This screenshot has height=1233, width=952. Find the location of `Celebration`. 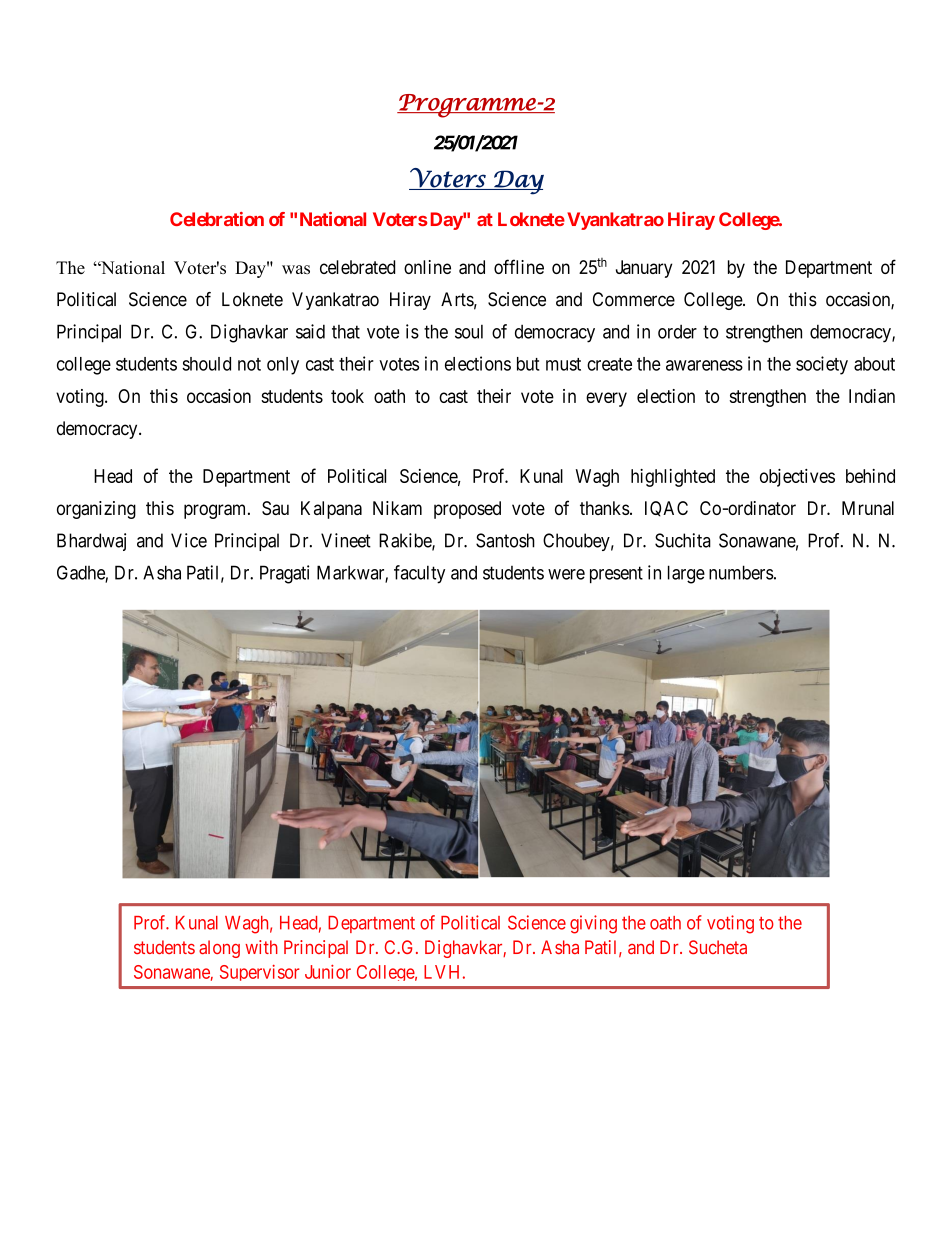

Celebration is located at coordinates (217, 219).
